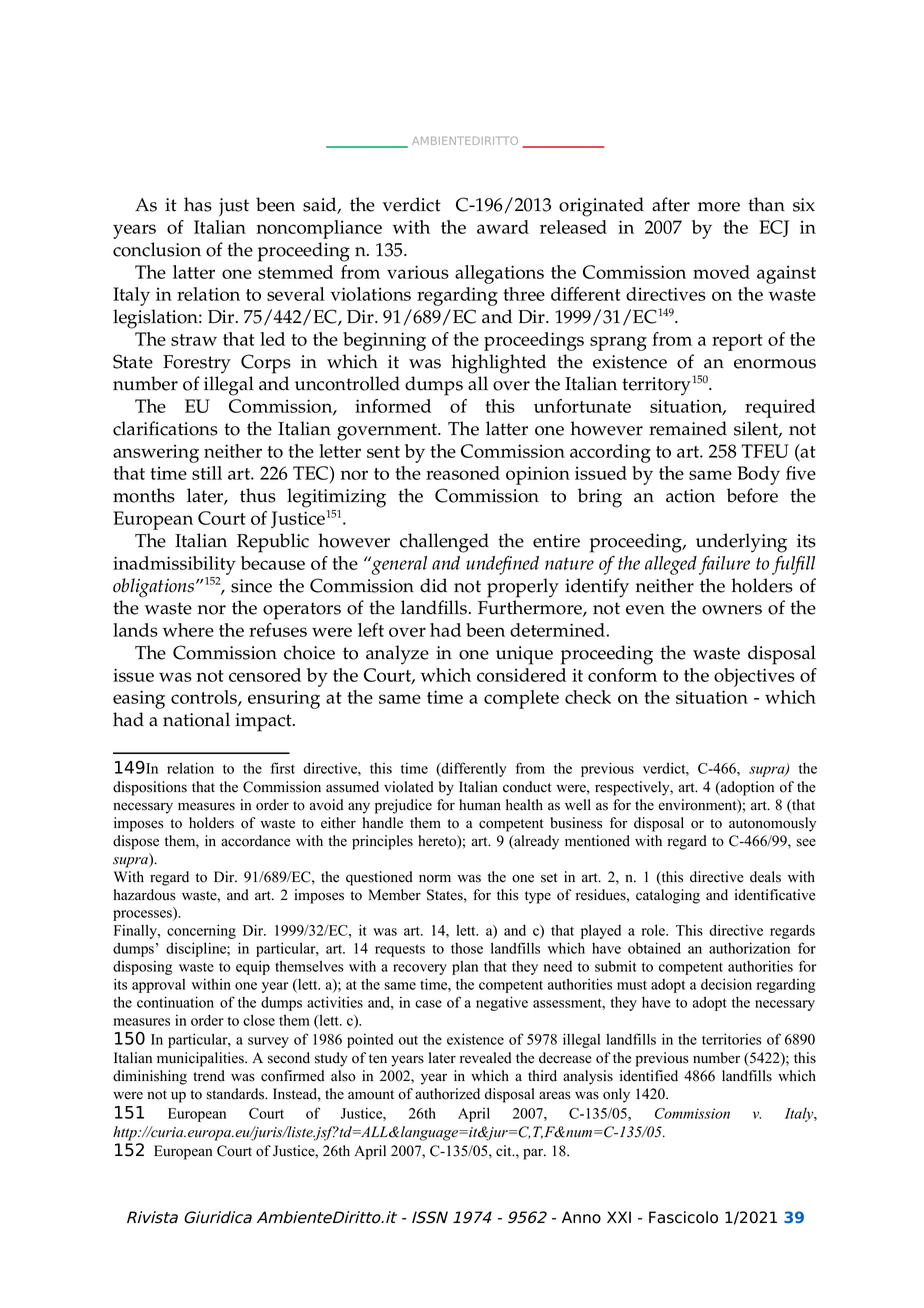 This page has width=924, height=1308. Describe the element at coordinates (463, 473) in the page. I see `reasoned` at that location.
